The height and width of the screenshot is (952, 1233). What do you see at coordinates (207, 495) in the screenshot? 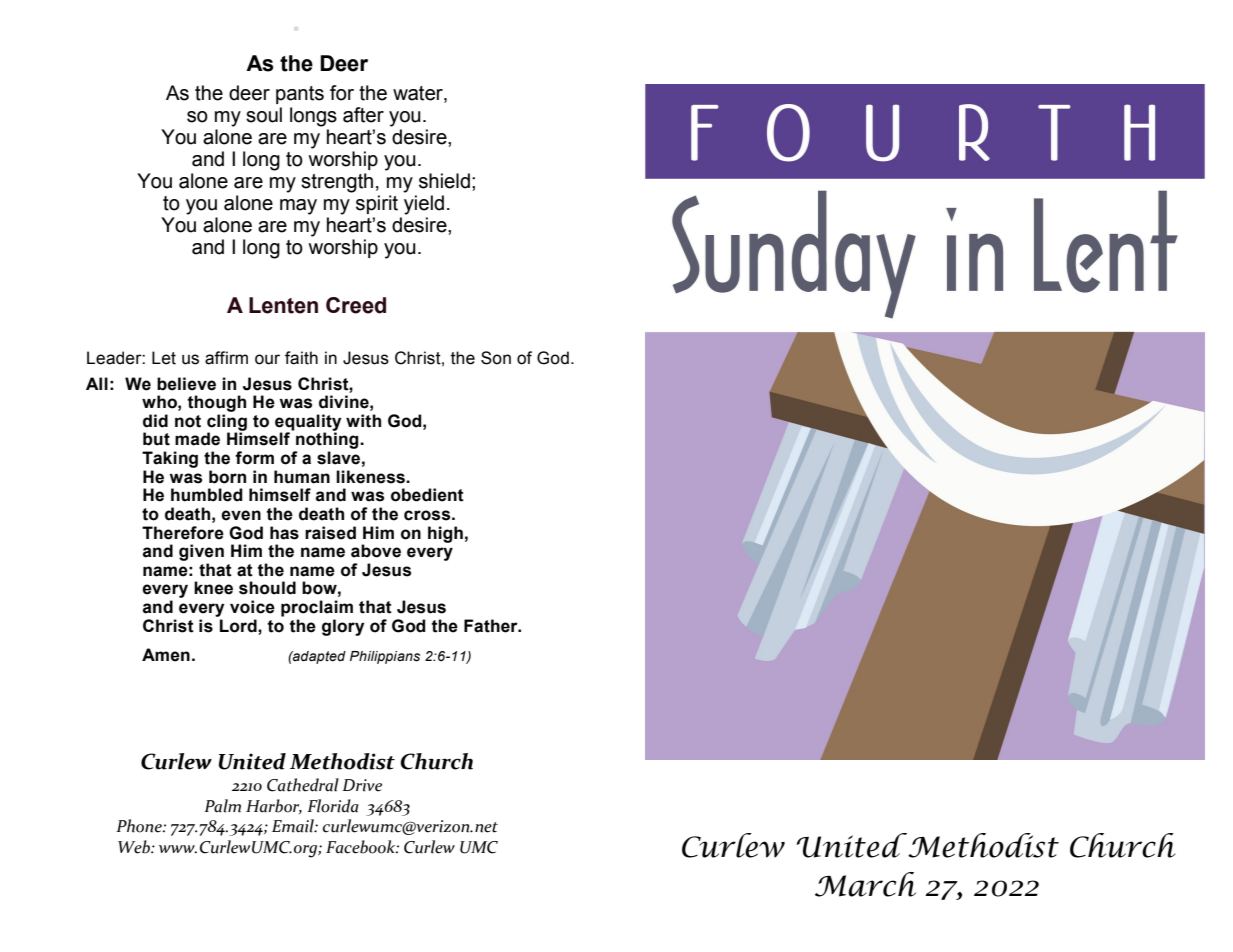
I see `humbled` at bounding box center [207, 495].
